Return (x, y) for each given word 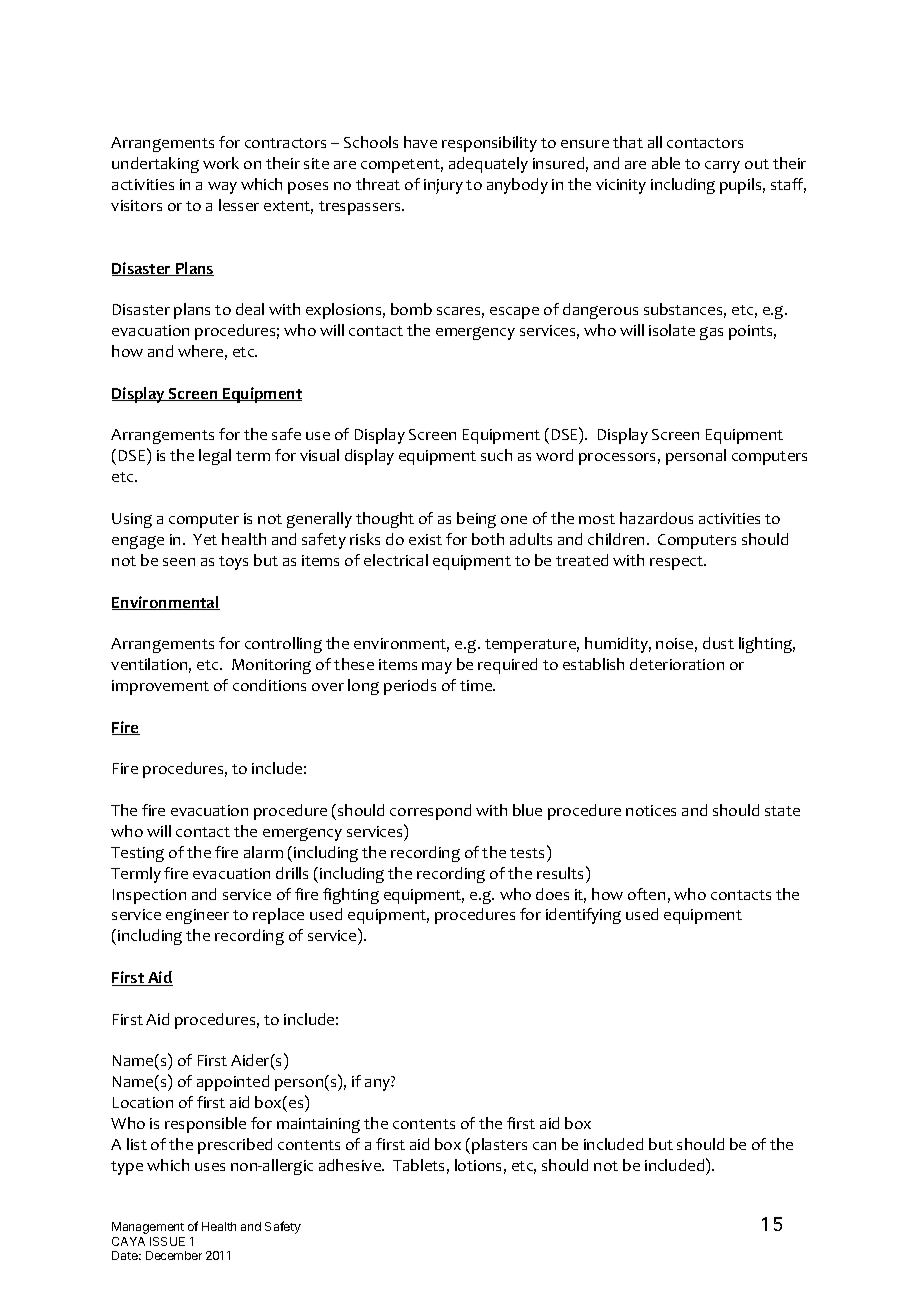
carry (722, 167)
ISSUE (167, 1241)
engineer (197, 916)
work (221, 163)
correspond (430, 812)
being (476, 520)
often (646, 894)
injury (443, 186)
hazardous (656, 518)
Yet (205, 539)
